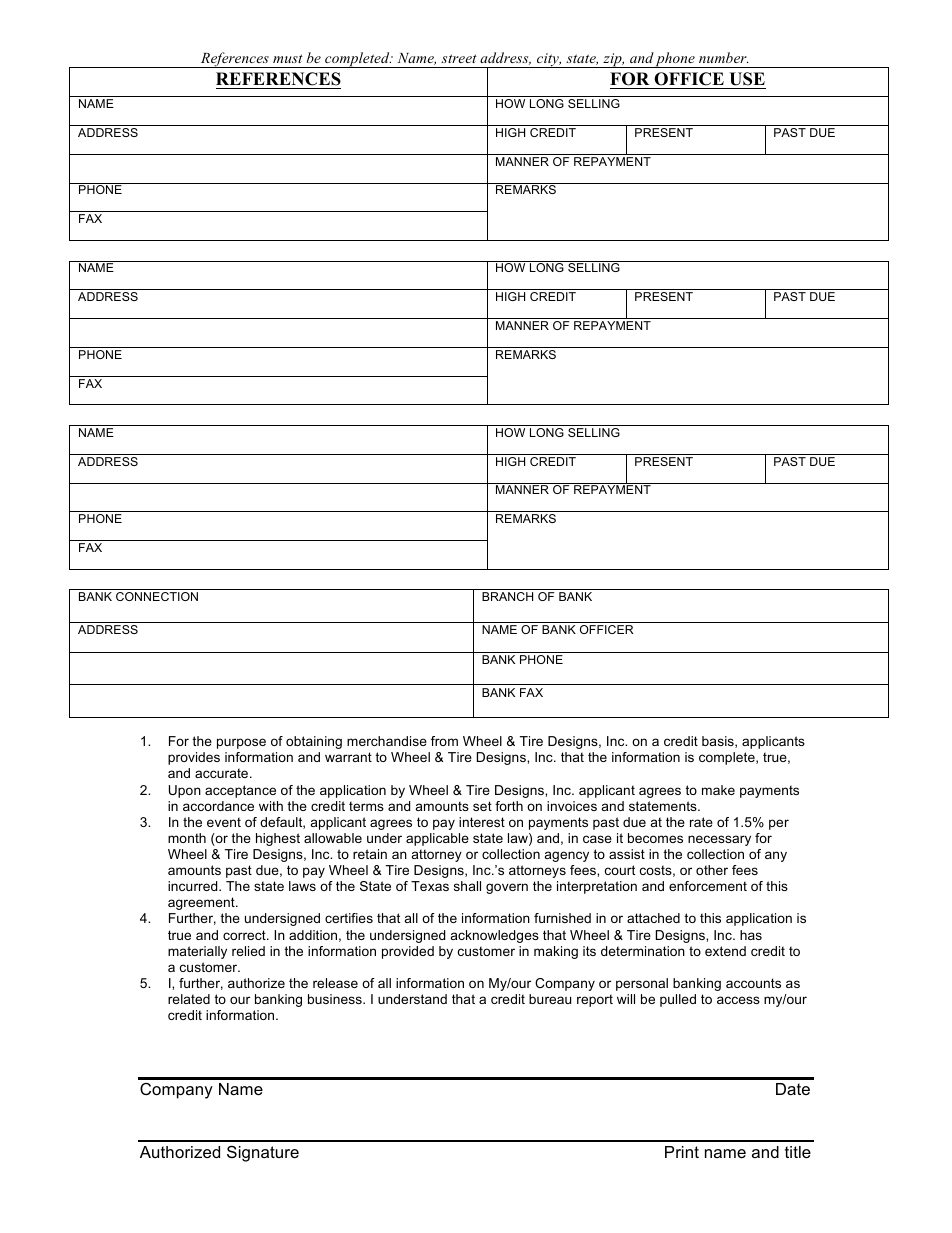 The width and height of the page is (952, 1233). What do you see at coordinates (387, 741) in the page?
I see `merchandise` at bounding box center [387, 741].
